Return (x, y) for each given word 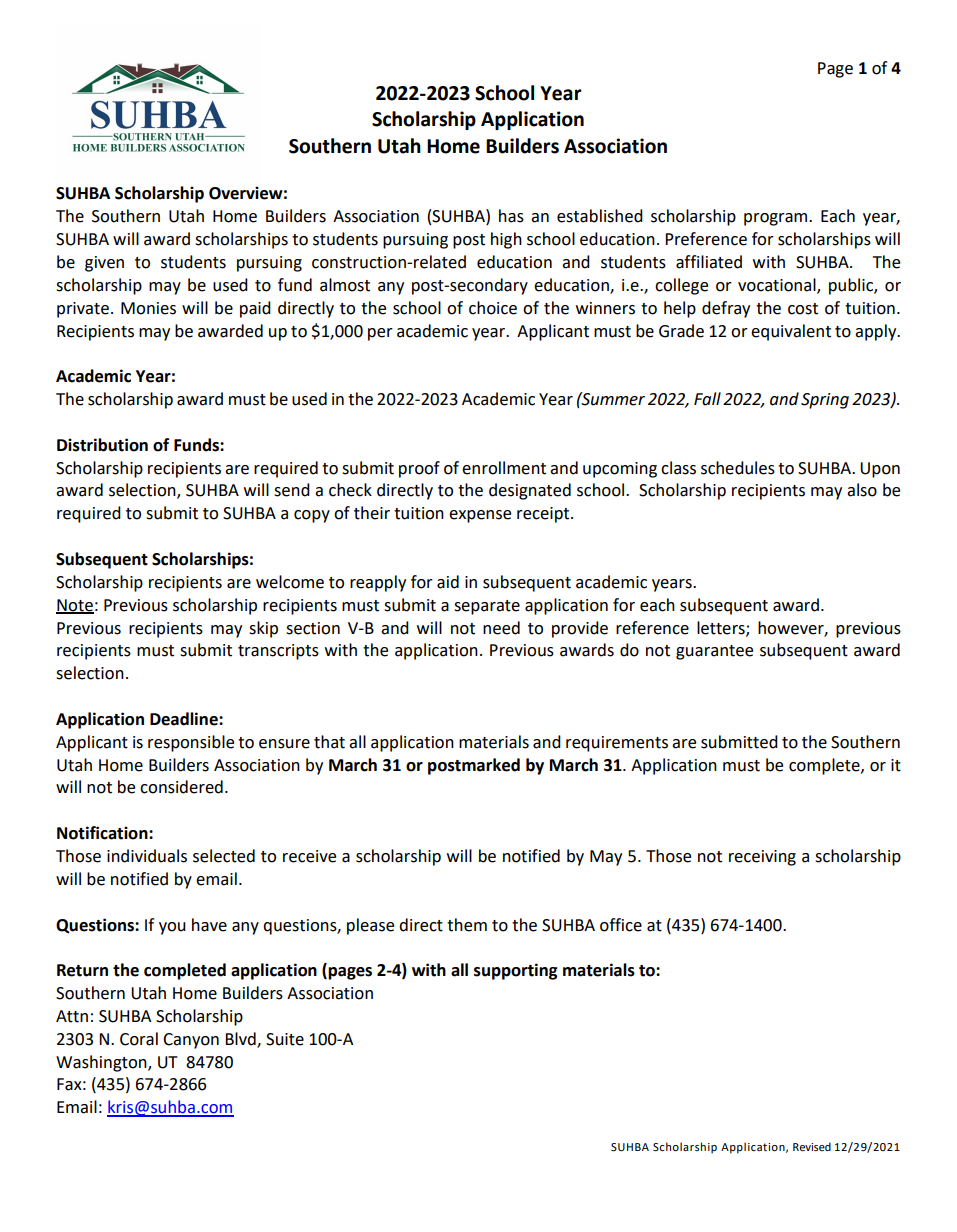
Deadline (185, 719)
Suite (285, 1039)
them (467, 925)
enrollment (504, 468)
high (506, 240)
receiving (762, 858)
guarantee (714, 652)
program (777, 219)
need (501, 628)
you (172, 928)
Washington (102, 1063)
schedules (738, 468)
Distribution (102, 445)
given (104, 264)
